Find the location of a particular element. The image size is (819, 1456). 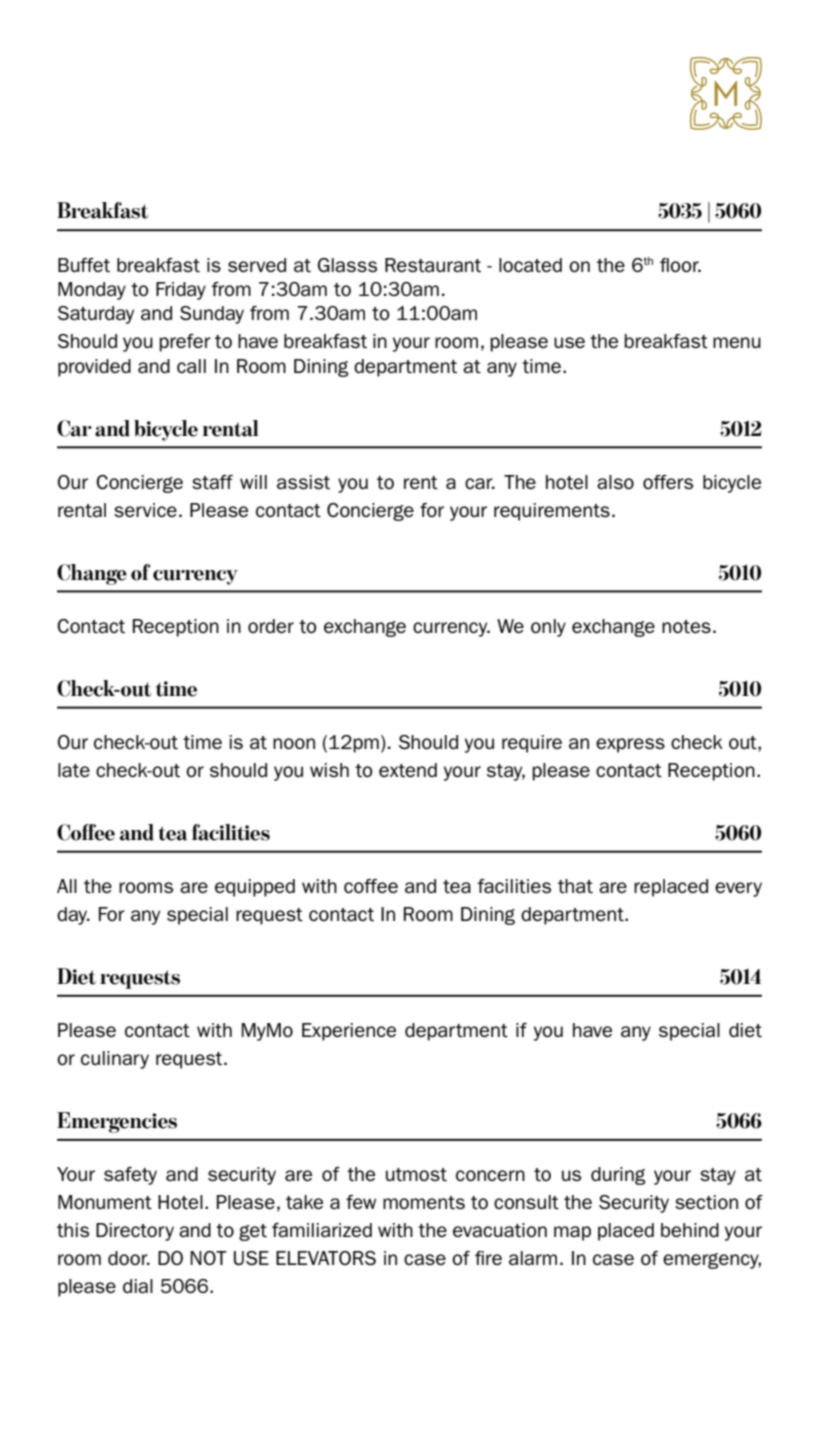

Friday is located at coordinates (181, 291).
